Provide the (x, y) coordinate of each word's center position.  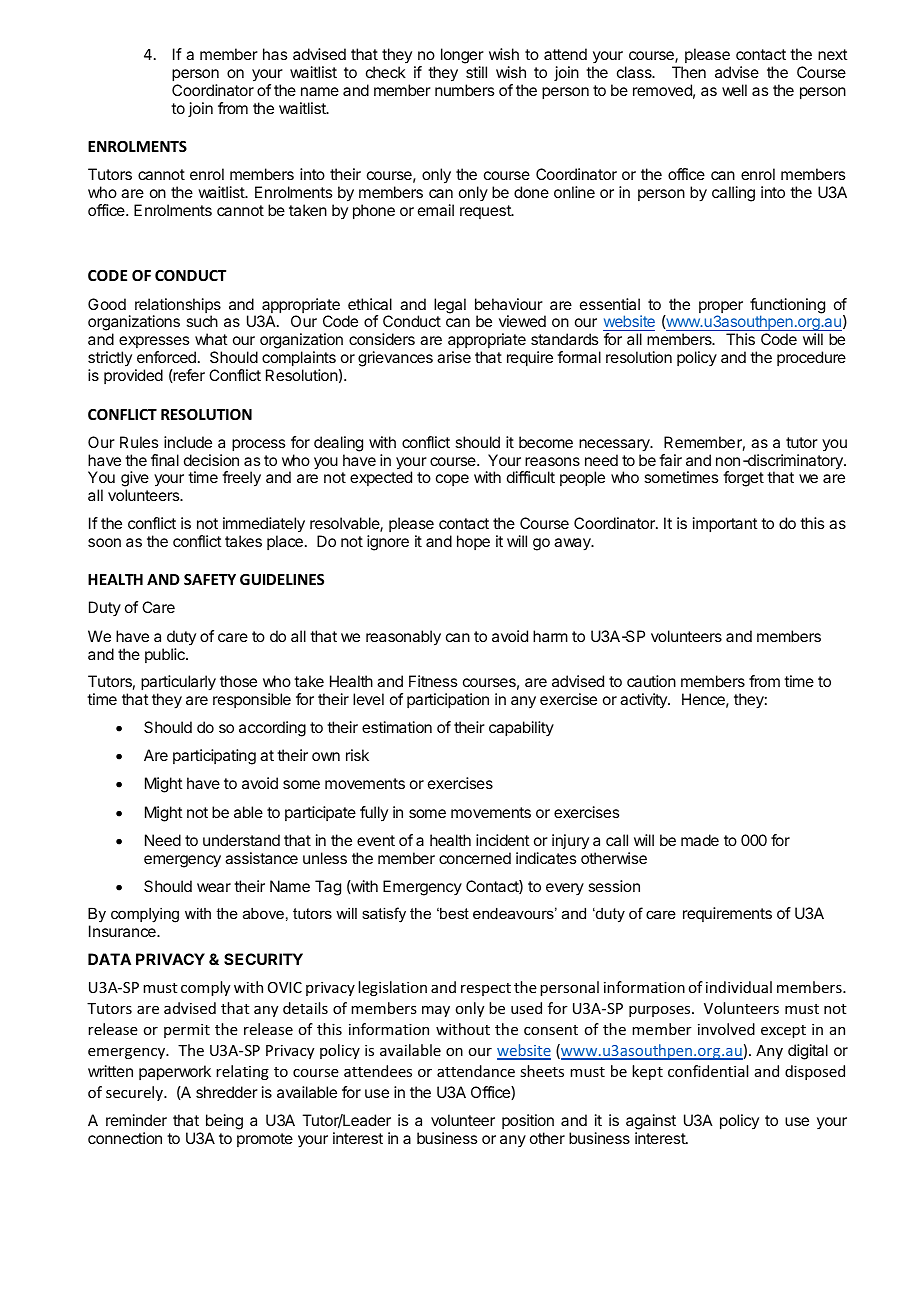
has (275, 54)
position (528, 1121)
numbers (464, 90)
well (734, 90)
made (700, 840)
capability (521, 729)
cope (452, 480)
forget (743, 479)
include (188, 442)
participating (214, 757)
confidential (708, 1071)
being (224, 1123)
